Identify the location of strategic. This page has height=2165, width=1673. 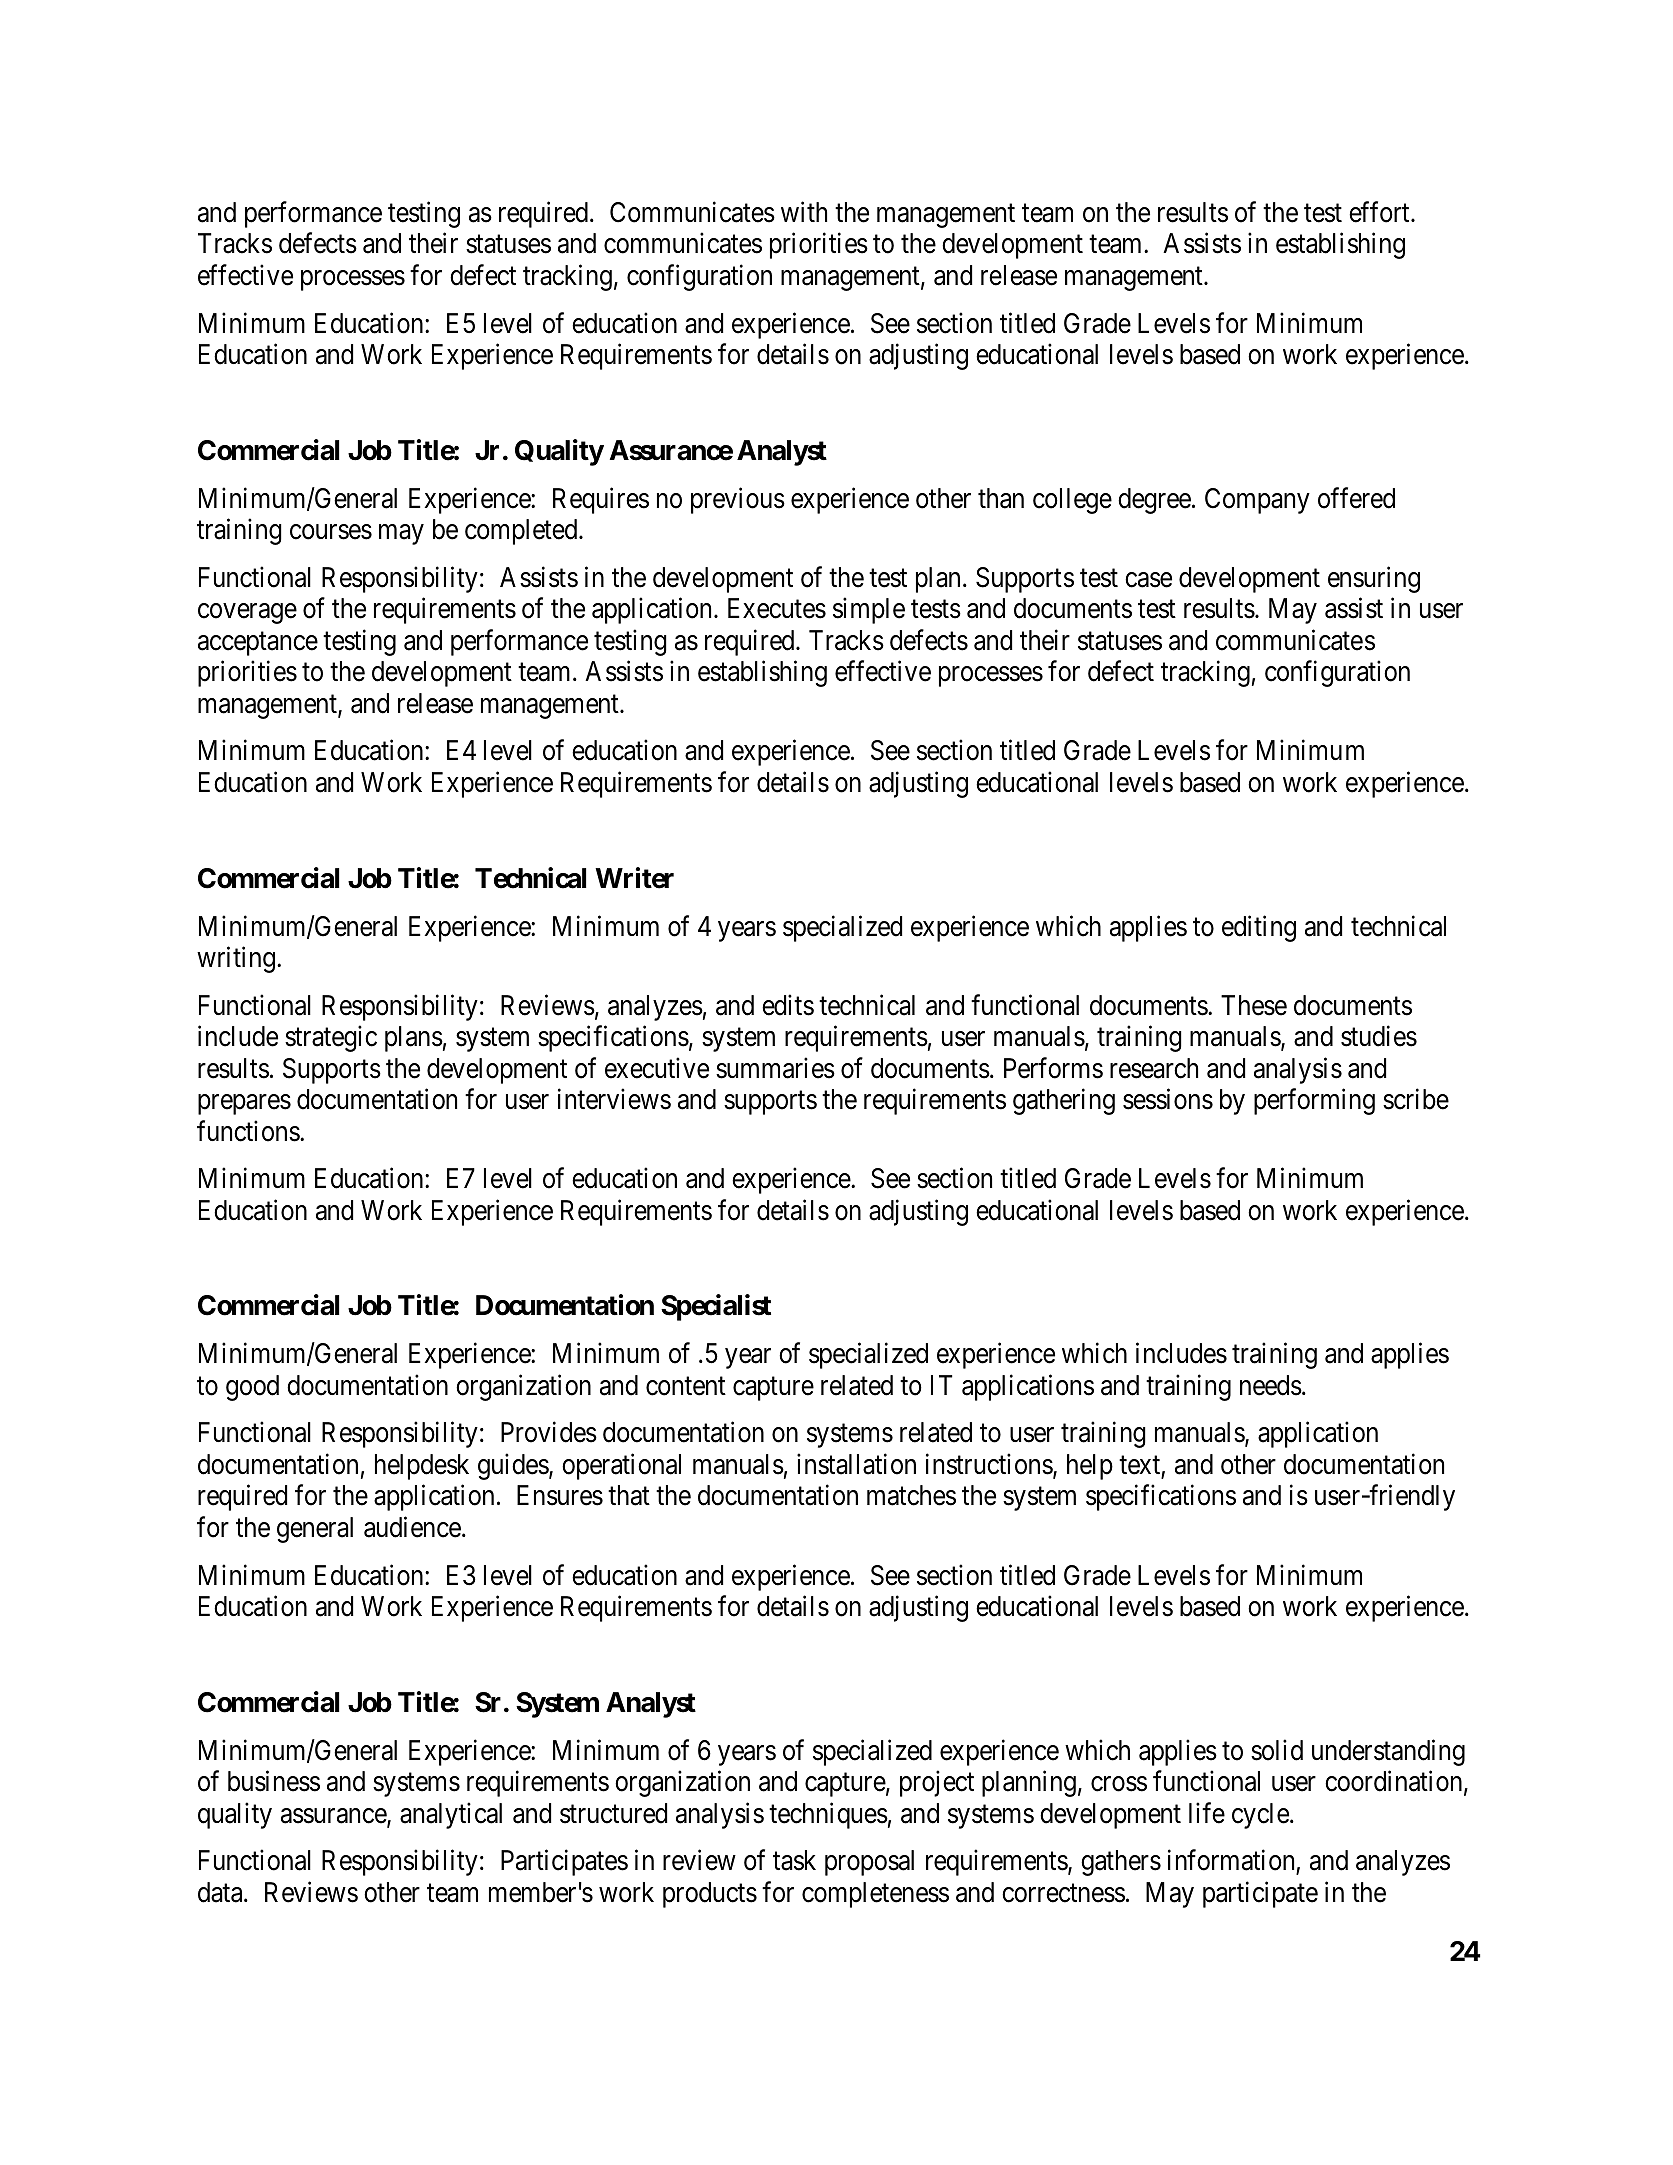
(331, 1038).
